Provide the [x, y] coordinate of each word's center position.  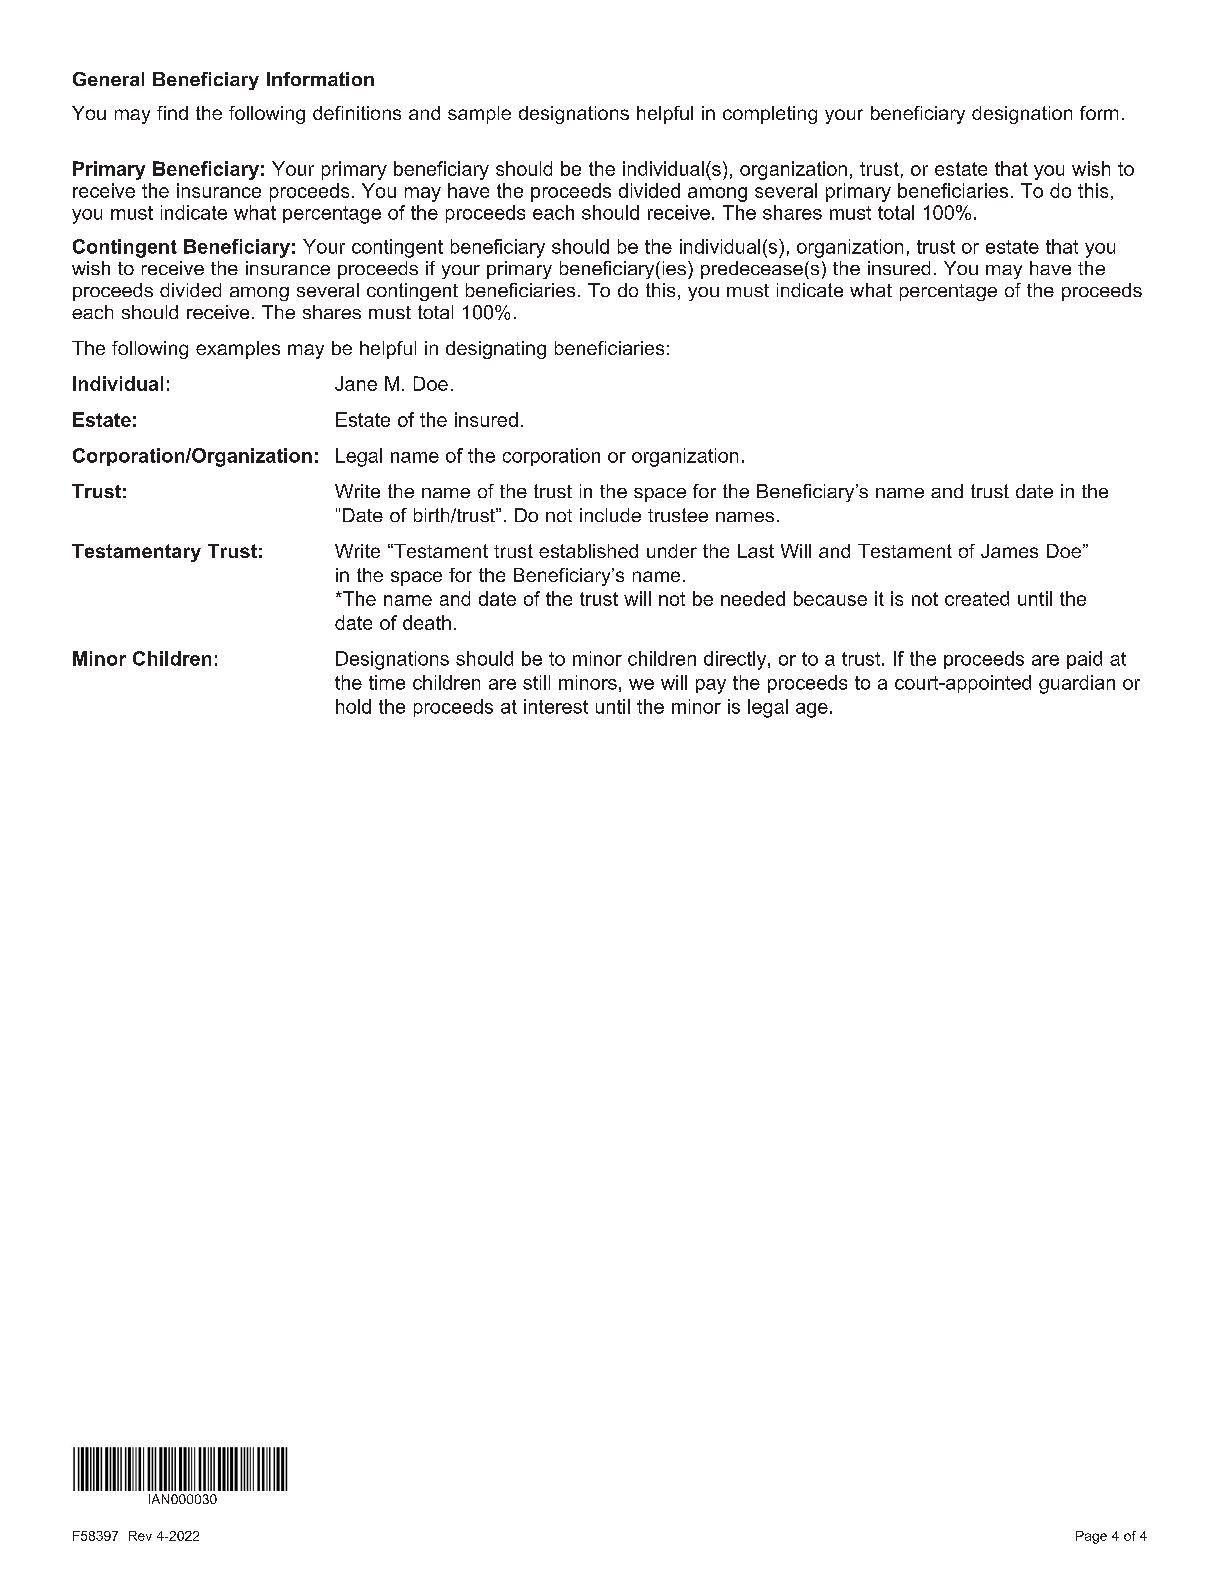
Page [1091, 1537]
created [977, 598]
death [427, 622]
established [588, 551]
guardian [1077, 684]
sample [479, 115]
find [172, 113]
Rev [140, 1536]
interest [556, 706]
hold [353, 706]
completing [770, 115]
